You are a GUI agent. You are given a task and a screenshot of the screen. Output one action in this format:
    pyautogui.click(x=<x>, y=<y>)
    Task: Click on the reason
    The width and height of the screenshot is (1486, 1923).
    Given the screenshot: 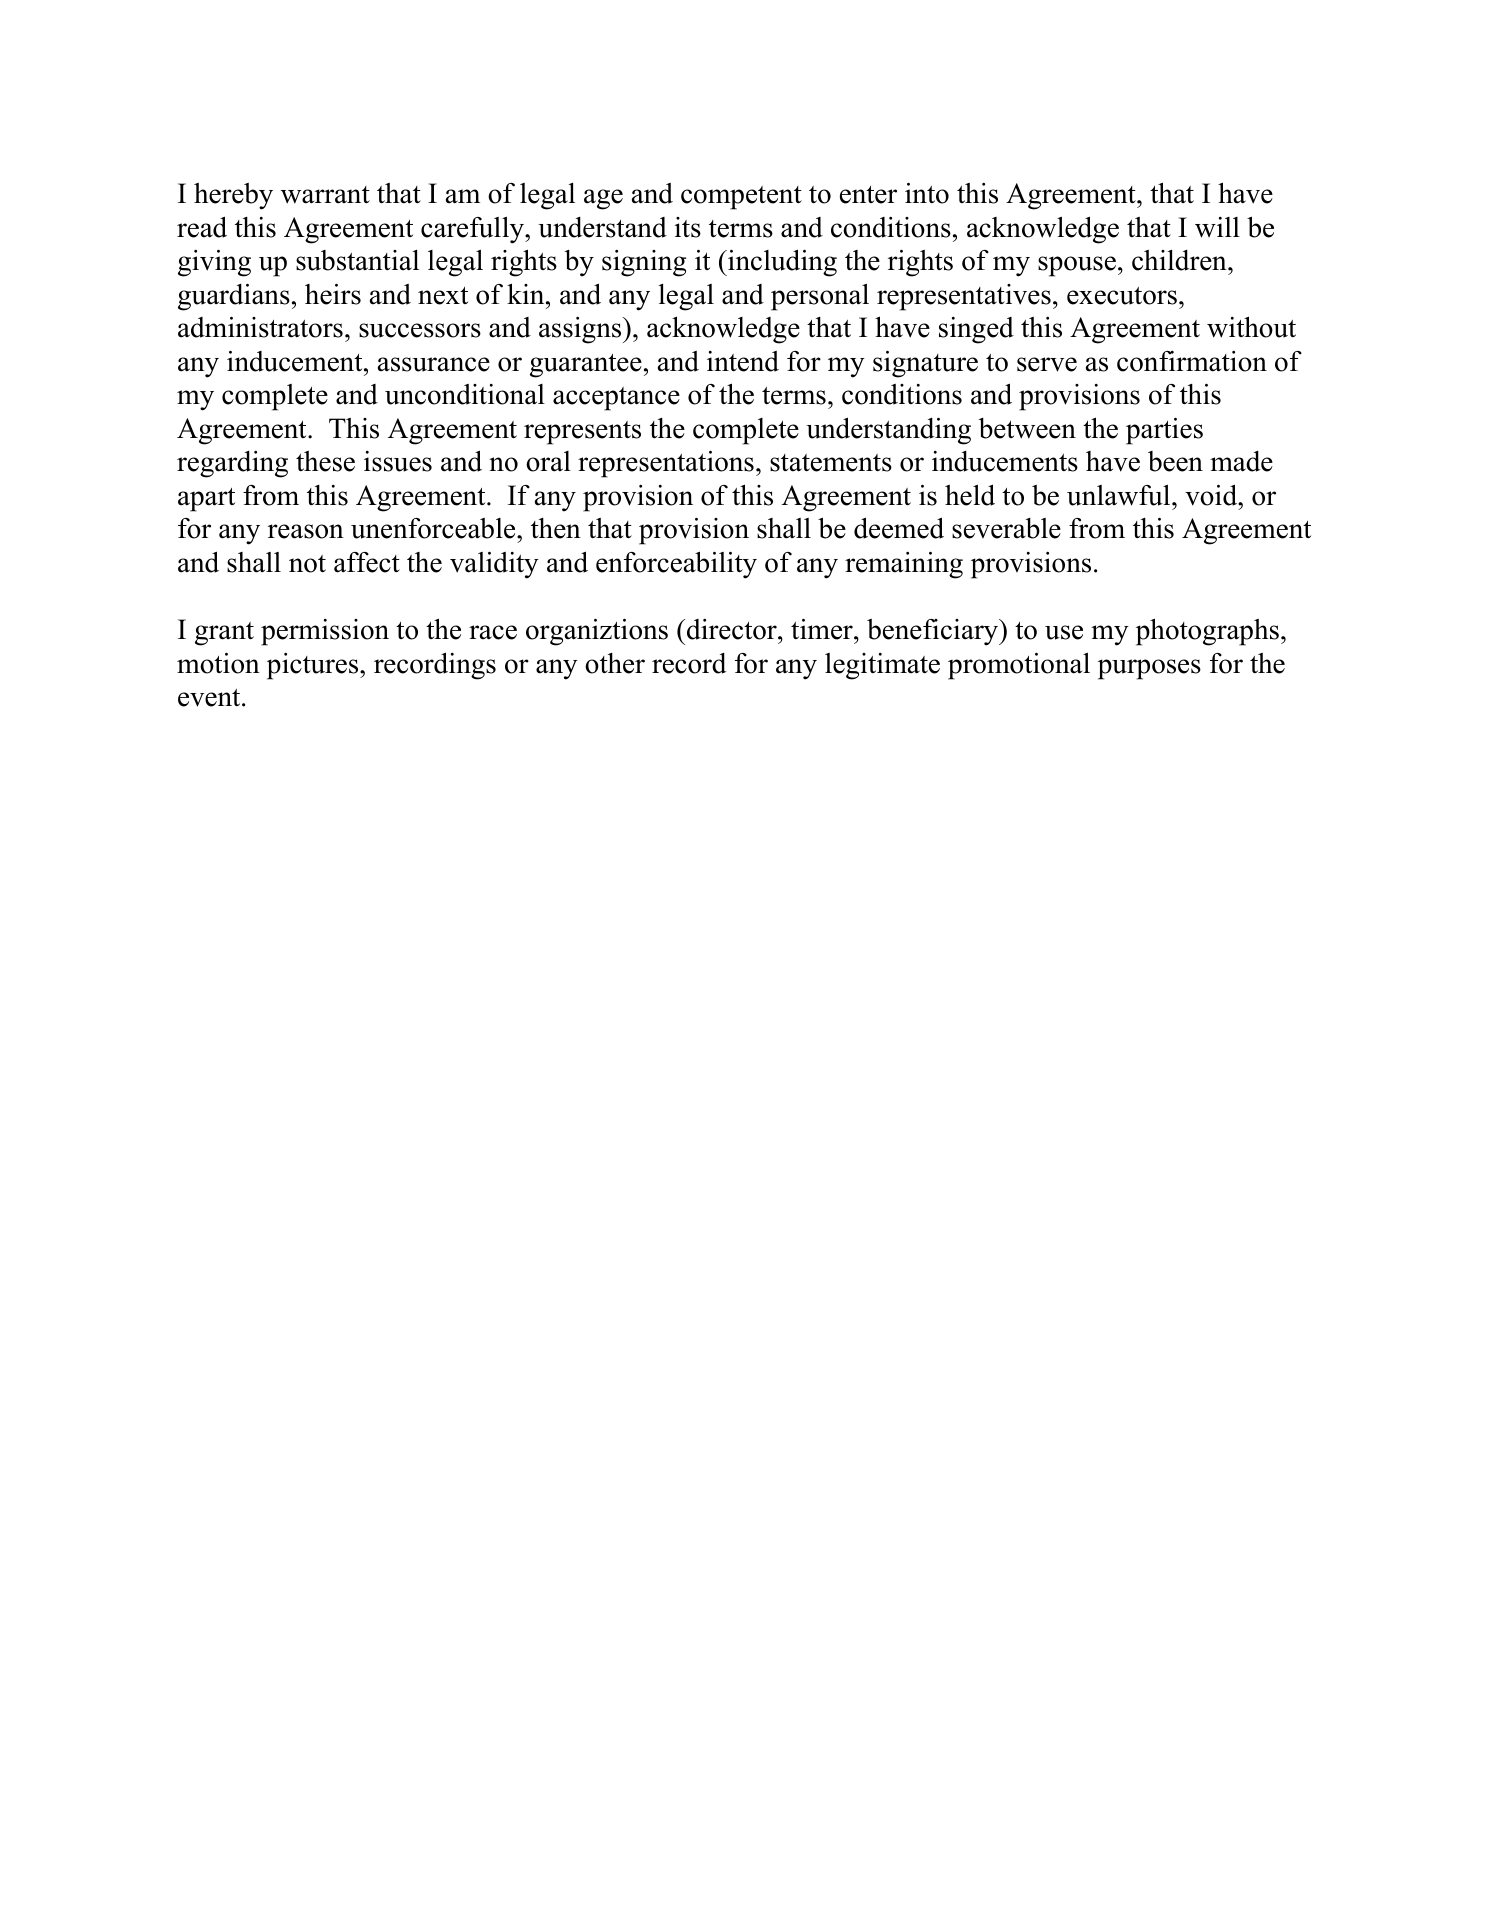 What is the action you would take?
    pyautogui.click(x=306, y=531)
